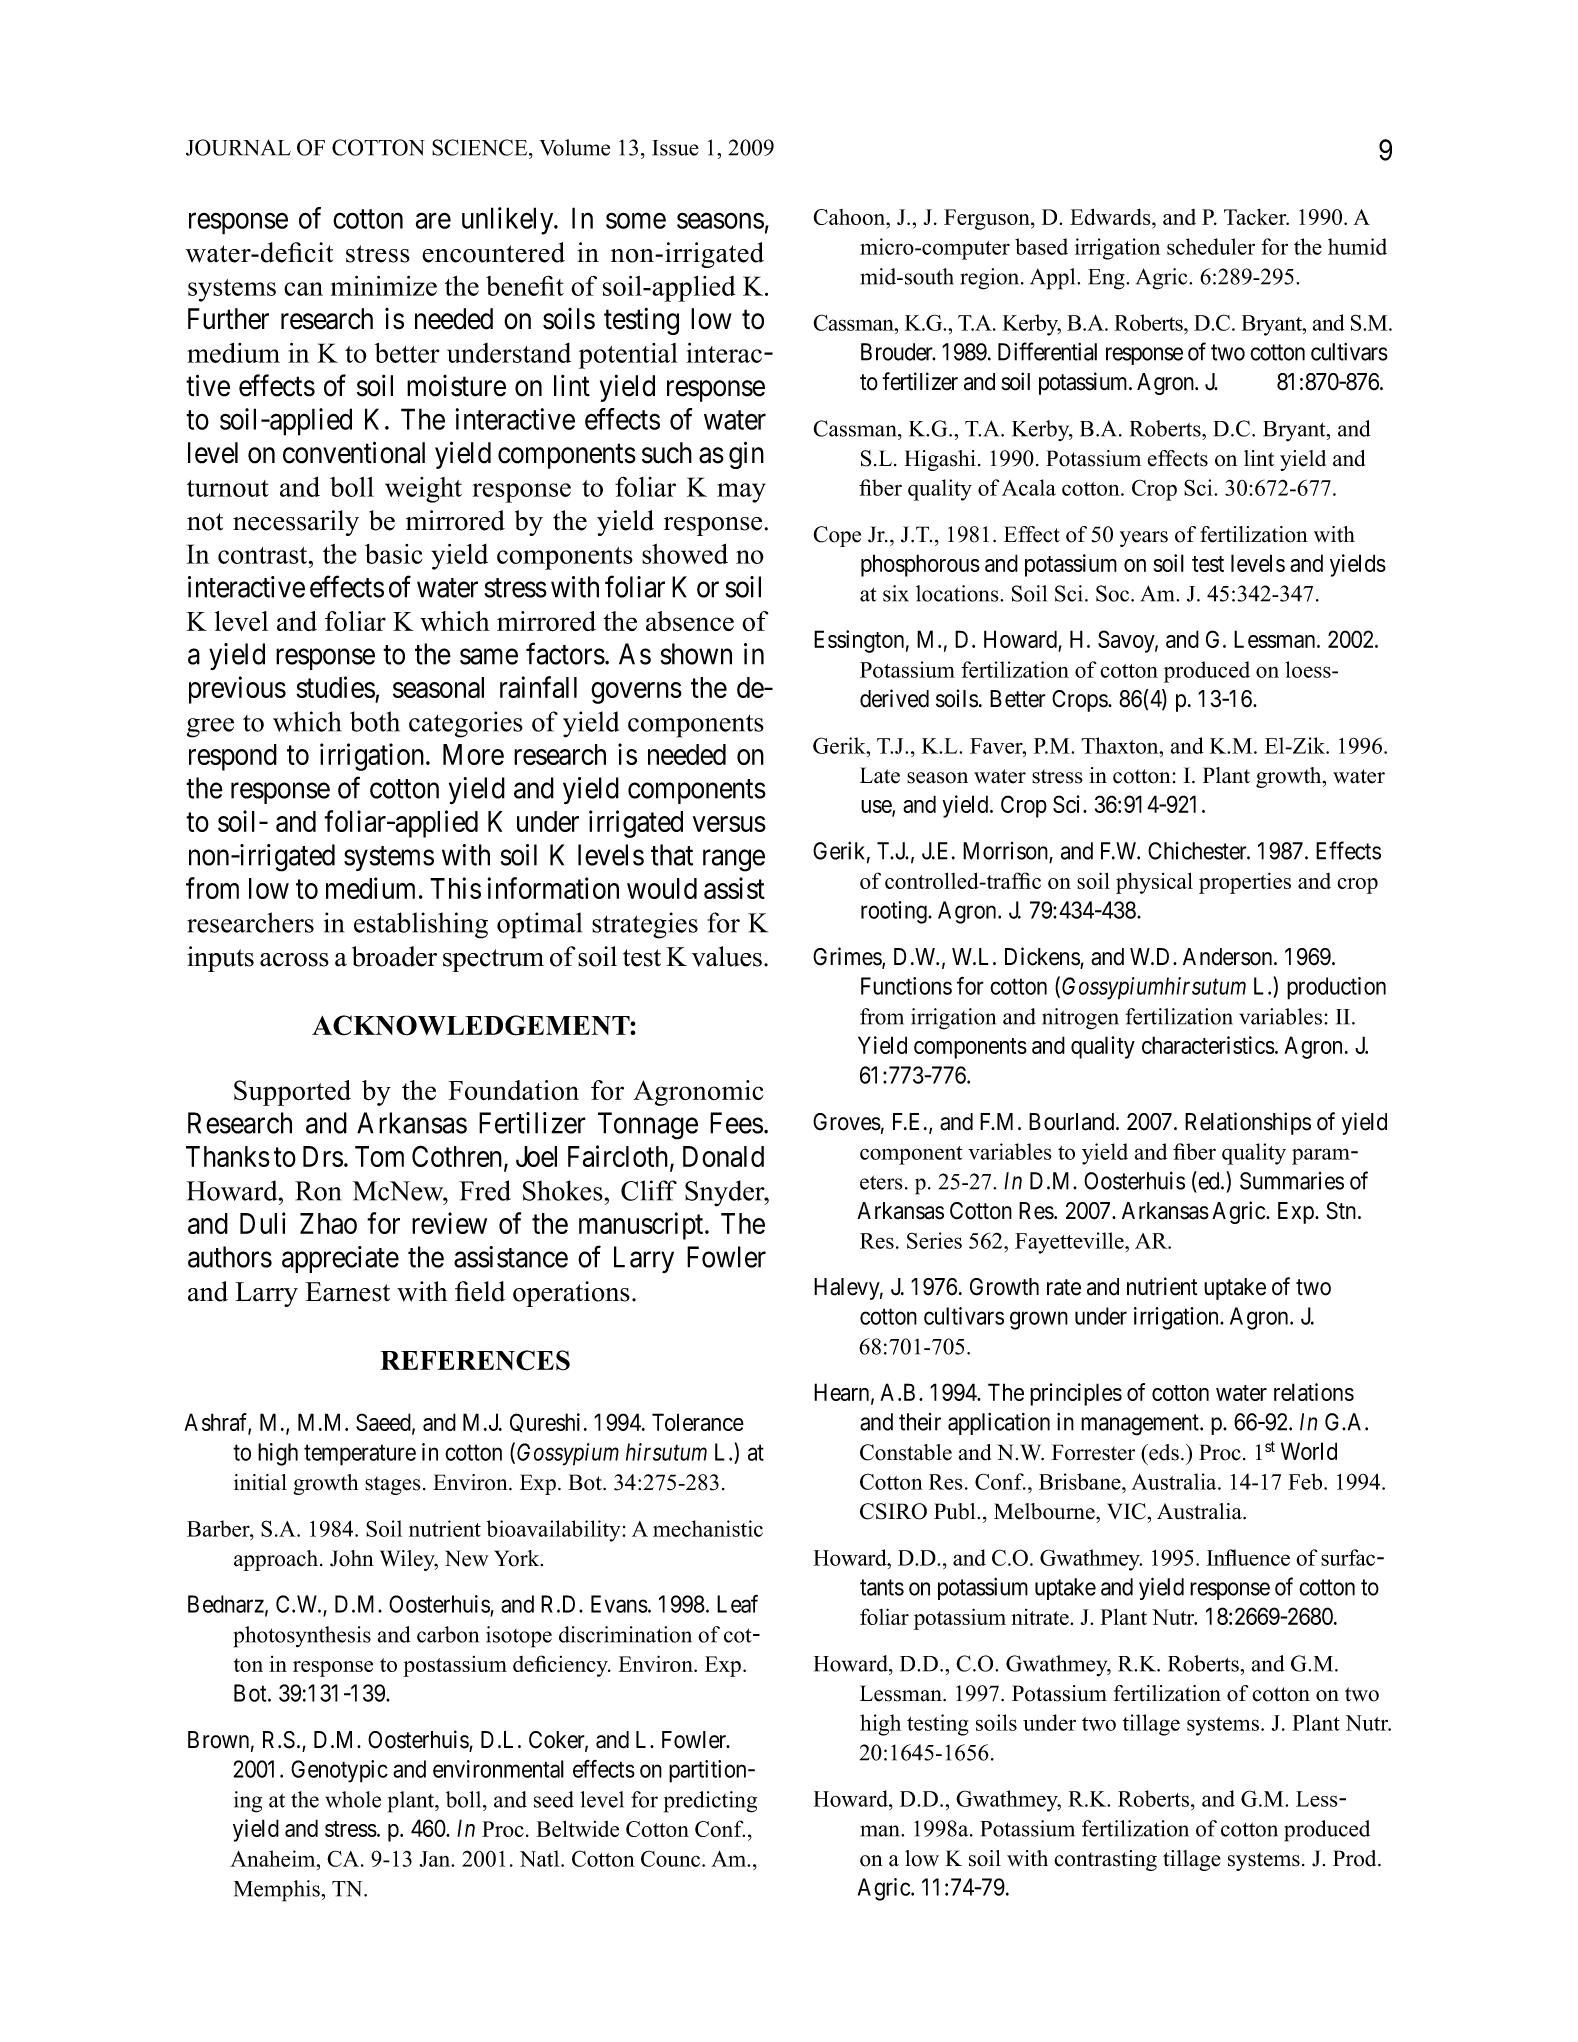 This image has width=1578, height=2042. What do you see at coordinates (384, 286) in the image?
I see `minimize` at bounding box center [384, 286].
